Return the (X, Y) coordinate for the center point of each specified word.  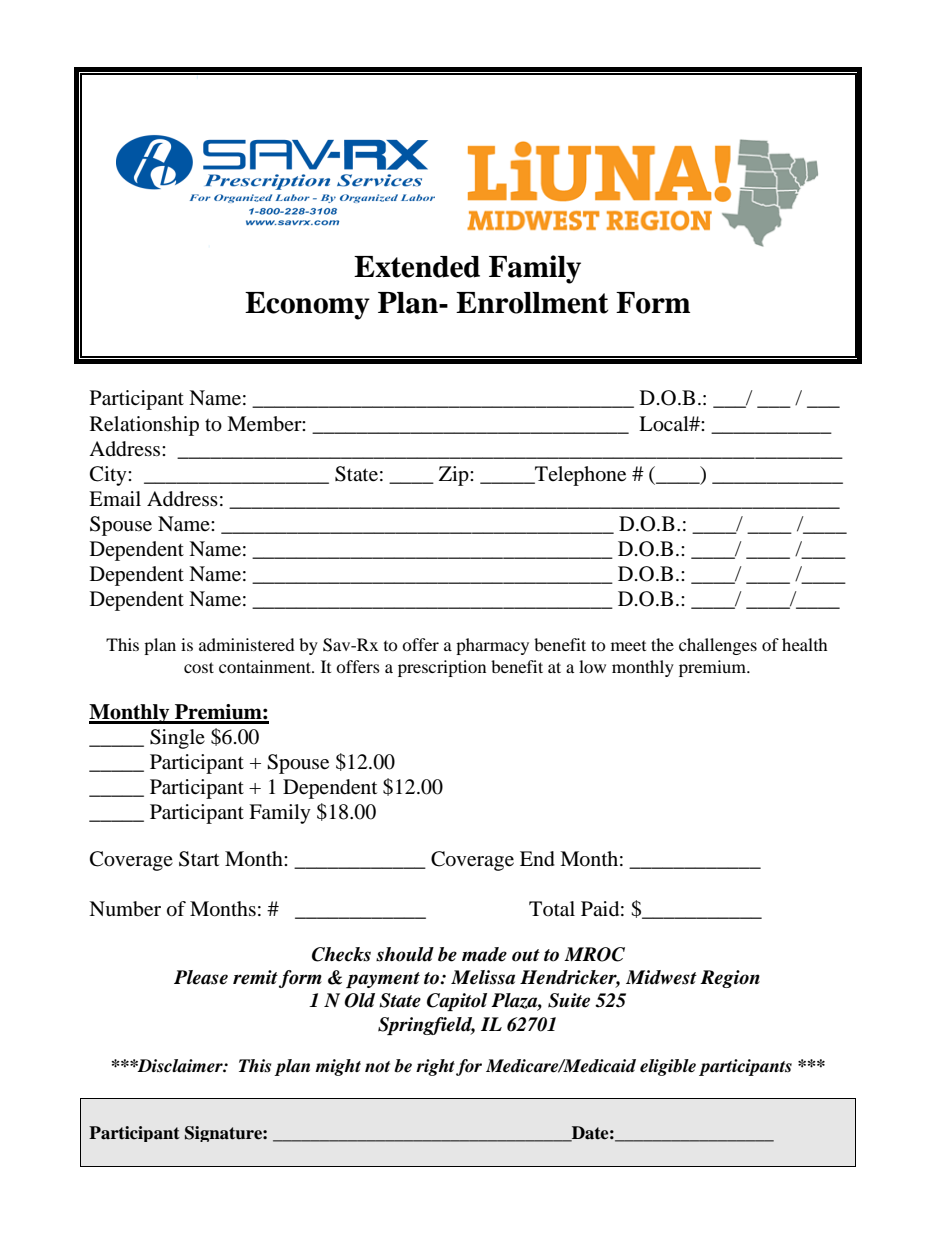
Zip (455, 476)
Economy (307, 306)
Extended (417, 267)
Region (730, 979)
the (662, 644)
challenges (718, 646)
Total (552, 909)
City (109, 476)
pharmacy (492, 646)
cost (199, 667)
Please (201, 977)
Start (199, 859)
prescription (442, 668)
